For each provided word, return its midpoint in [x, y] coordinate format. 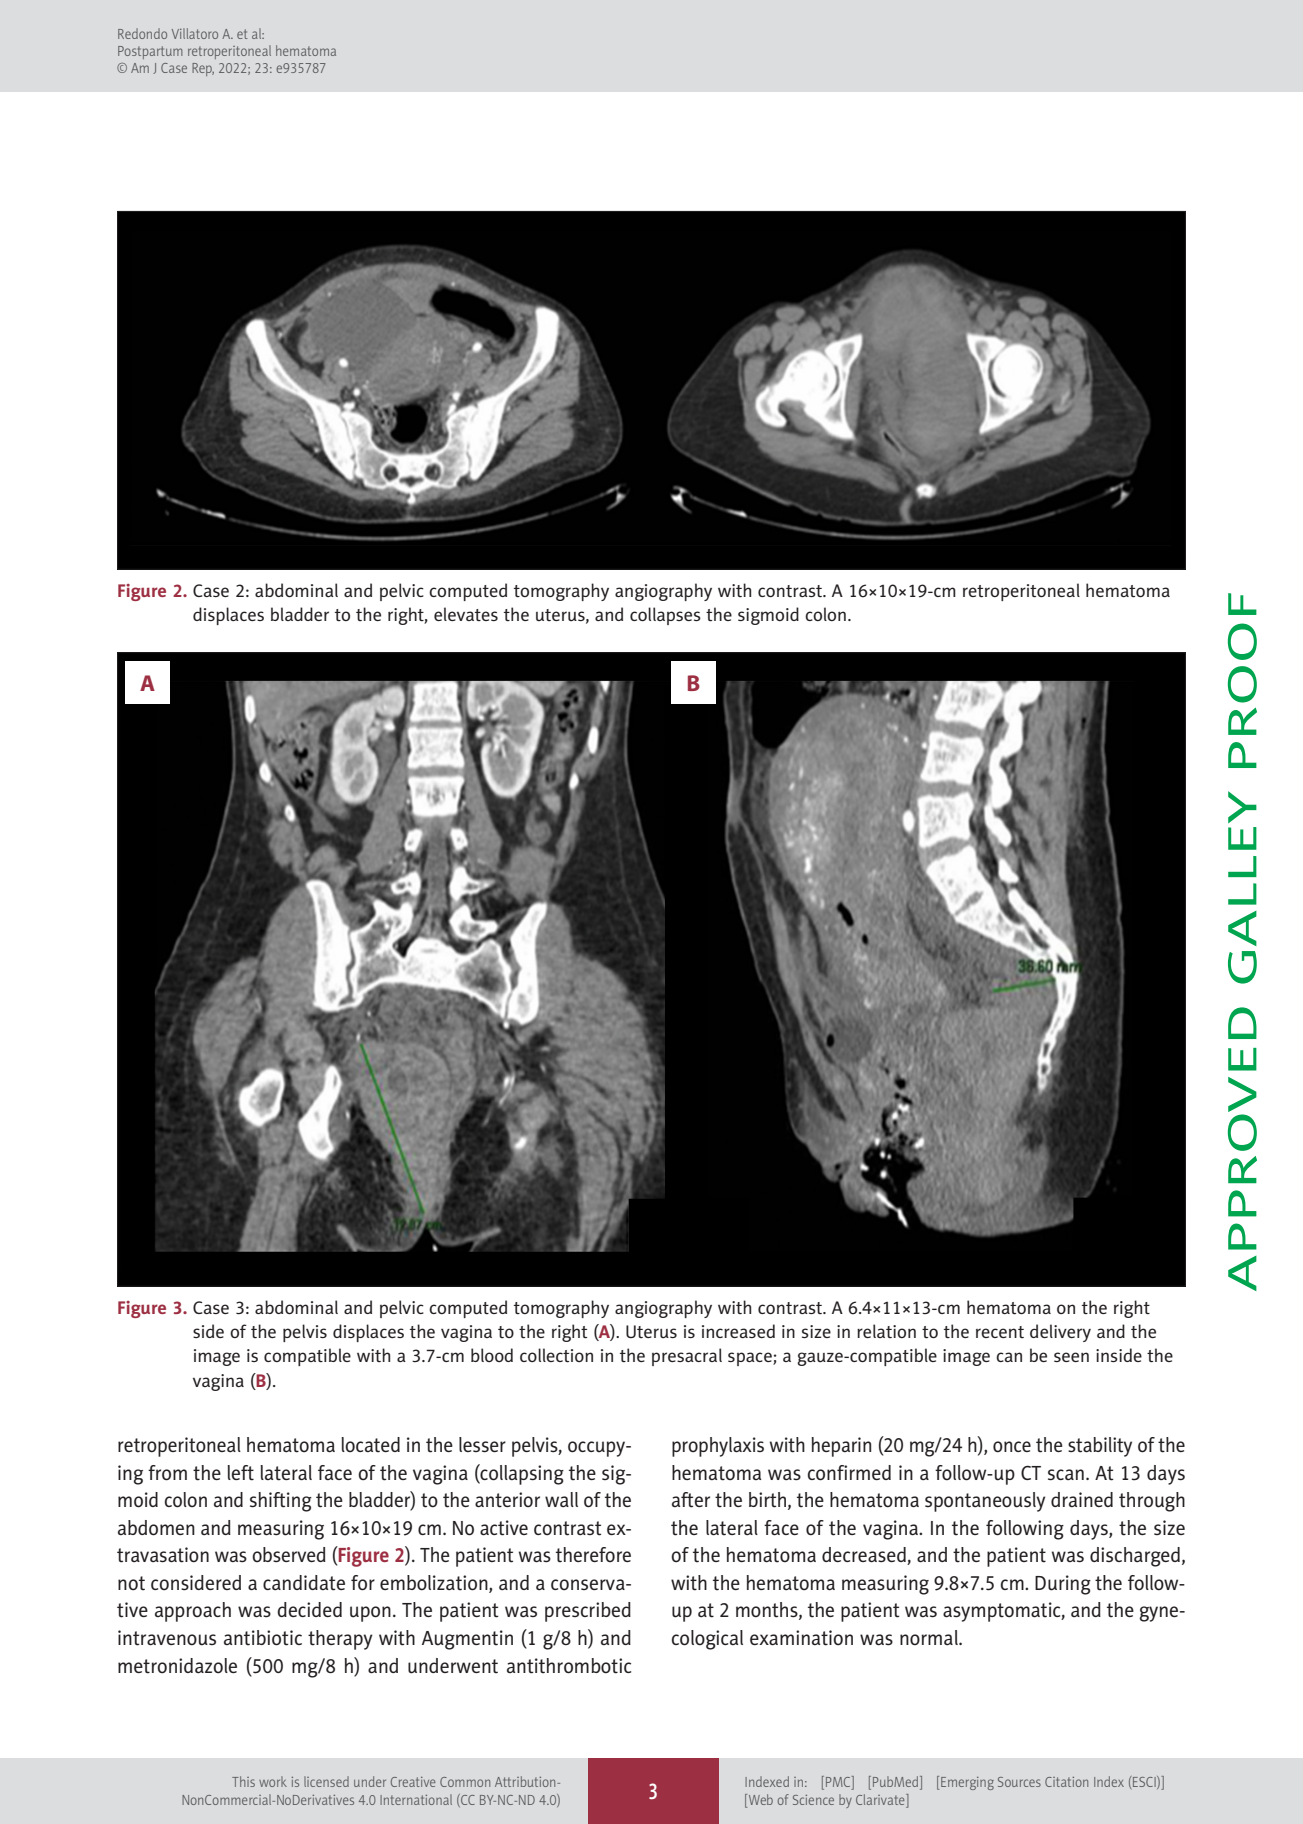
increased [738, 1331]
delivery [1060, 1333]
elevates [466, 614]
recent [1000, 1332]
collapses [665, 616]
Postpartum [150, 52]
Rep [203, 69]
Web [759, 1799]
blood [492, 1355]
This [243, 1781]
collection [556, 1355]
